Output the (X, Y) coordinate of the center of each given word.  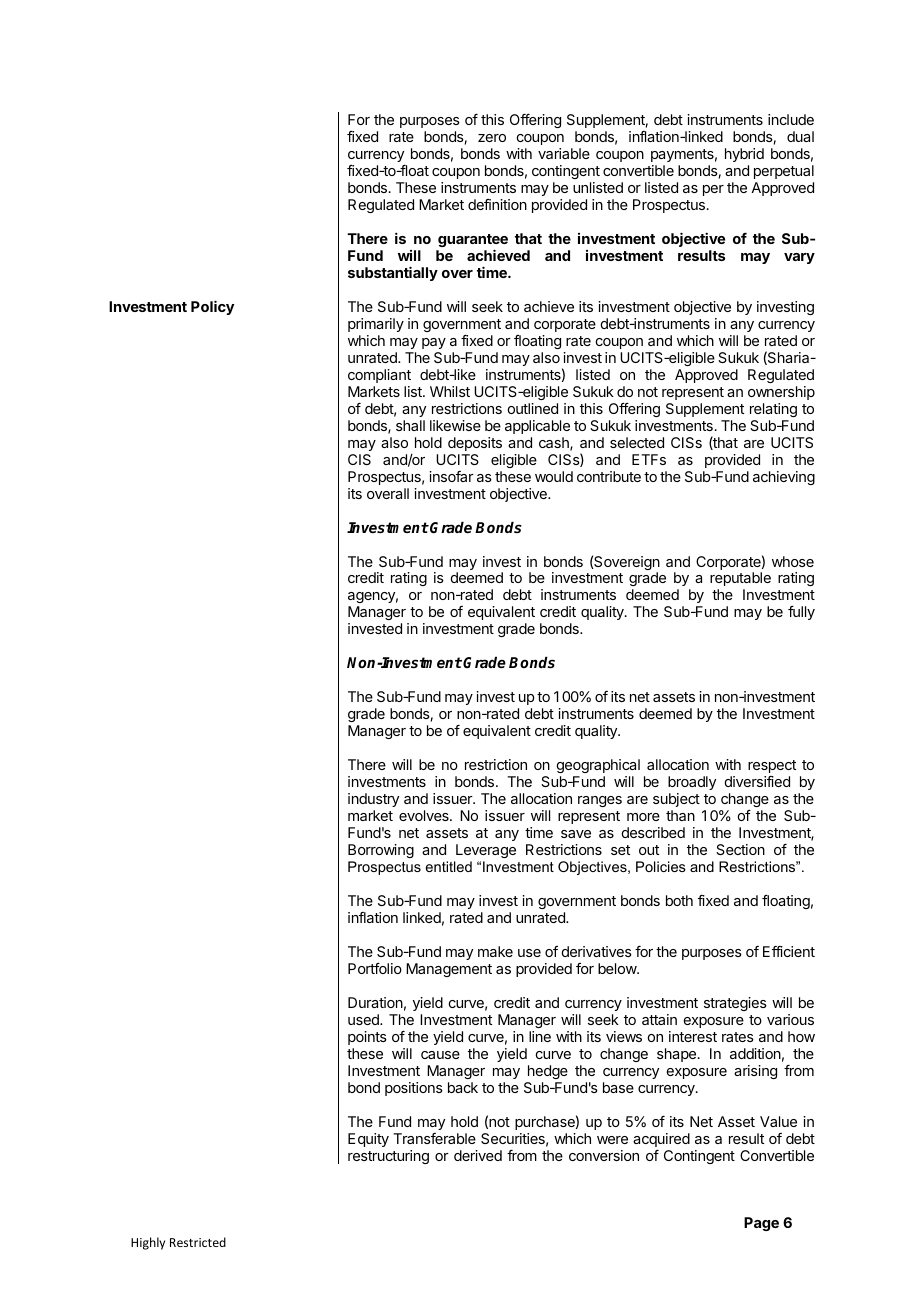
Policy (212, 307)
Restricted (198, 1242)
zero (492, 138)
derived (478, 1155)
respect (772, 766)
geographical (598, 766)
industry (373, 800)
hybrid (744, 155)
